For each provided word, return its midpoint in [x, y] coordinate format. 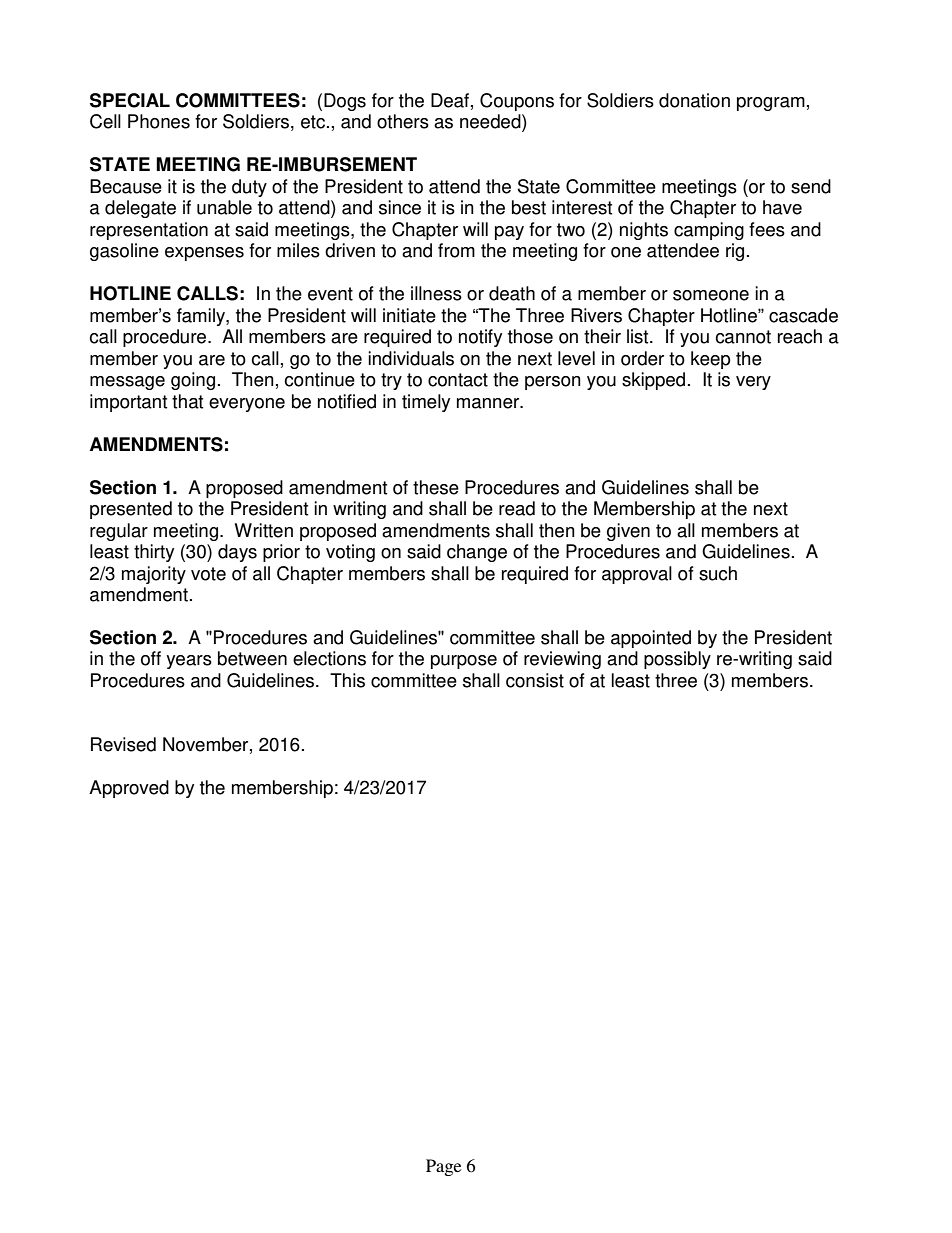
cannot [743, 337]
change [477, 553]
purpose [464, 662]
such [718, 573]
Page [444, 1167]
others [403, 121]
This [347, 680]
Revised [123, 744]
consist [535, 680]
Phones [159, 121]
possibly [677, 660]
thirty [154, 553]
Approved [129, 789]
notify [480, 338]
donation [694, 100]
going [193, 381]
